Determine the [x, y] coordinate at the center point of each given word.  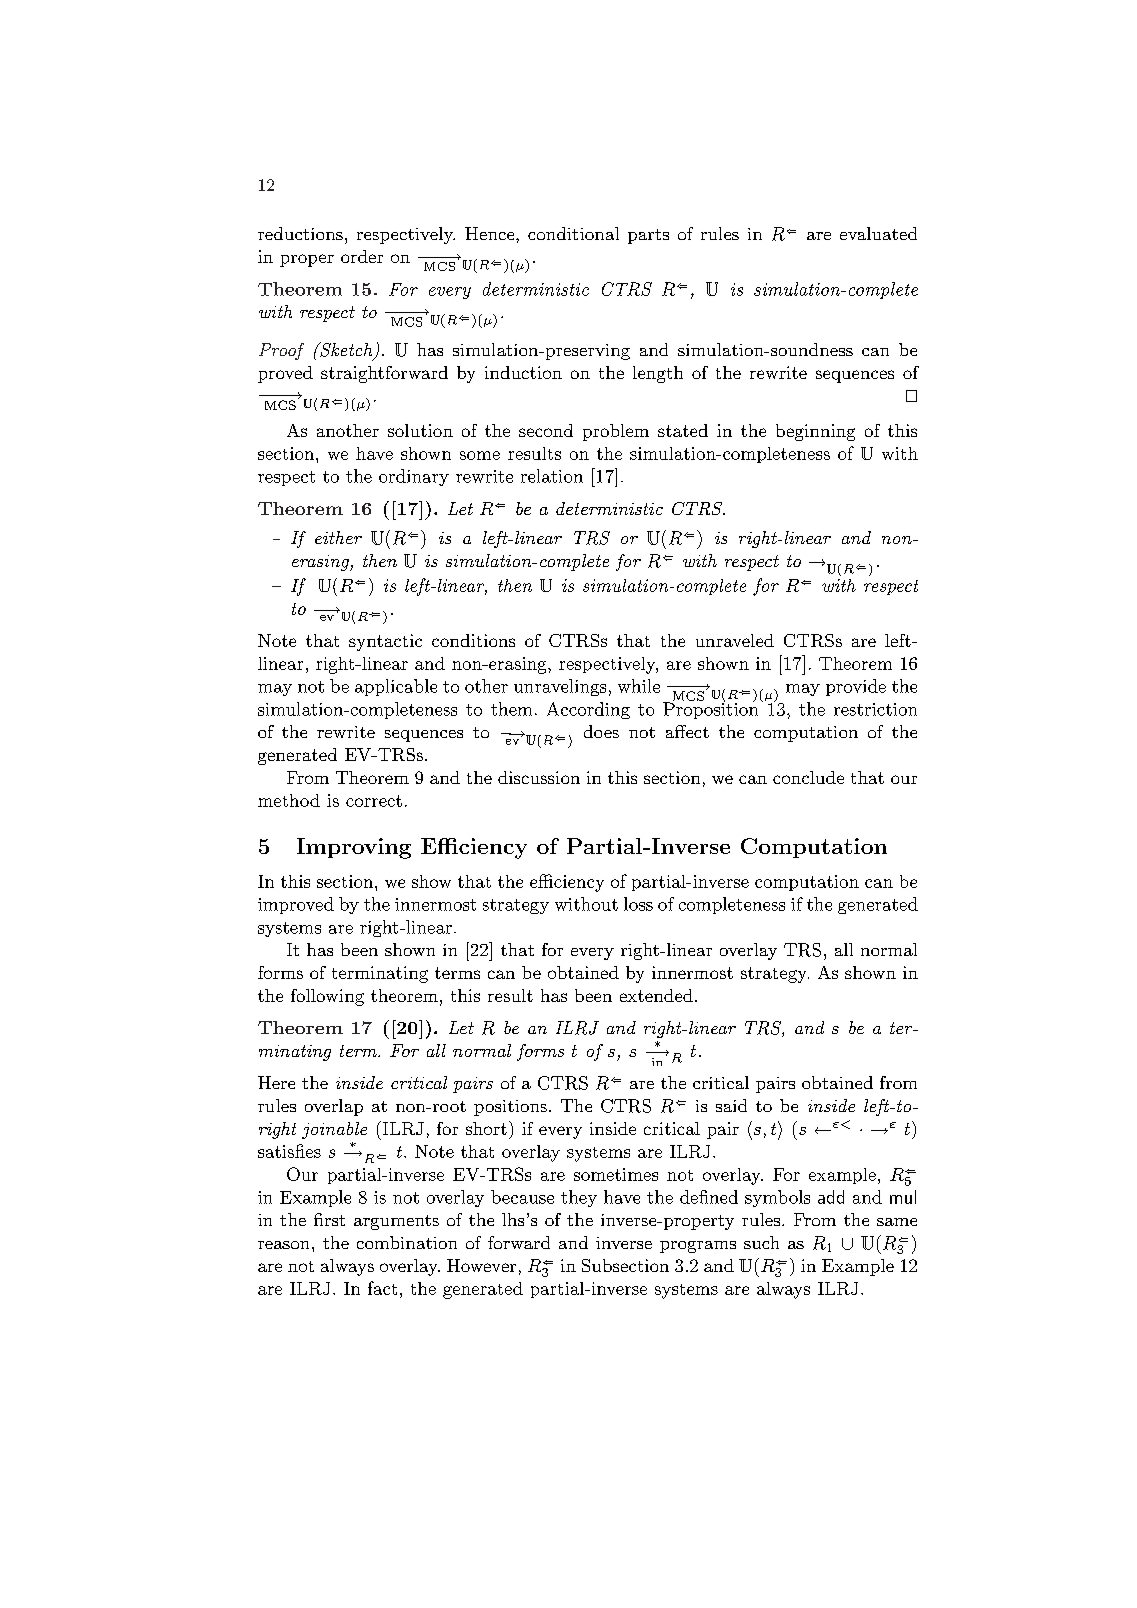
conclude [808, 777]
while [639, 686]
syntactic [385, 642]
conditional [573, 233]
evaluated [878, 233]
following [327, 997]
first [329, 1219]
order [362, 256]
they [579, 1198]
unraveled [735, 640]
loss [638, 904]
